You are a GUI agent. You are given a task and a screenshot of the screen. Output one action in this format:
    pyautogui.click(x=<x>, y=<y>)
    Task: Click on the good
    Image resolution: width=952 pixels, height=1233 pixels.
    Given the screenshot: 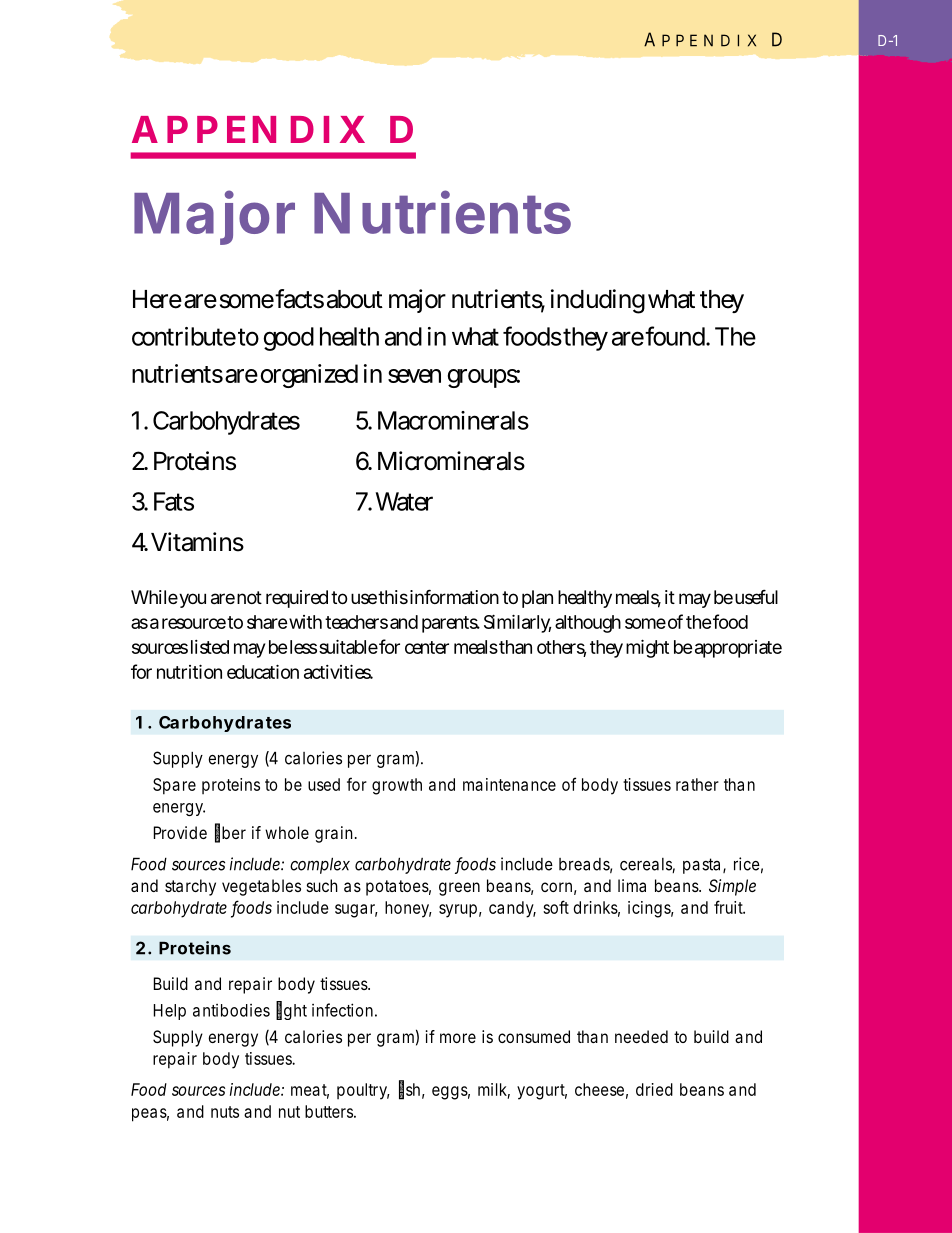 What is the action you would take?
    pyautogui.click(x=288, y=339)
